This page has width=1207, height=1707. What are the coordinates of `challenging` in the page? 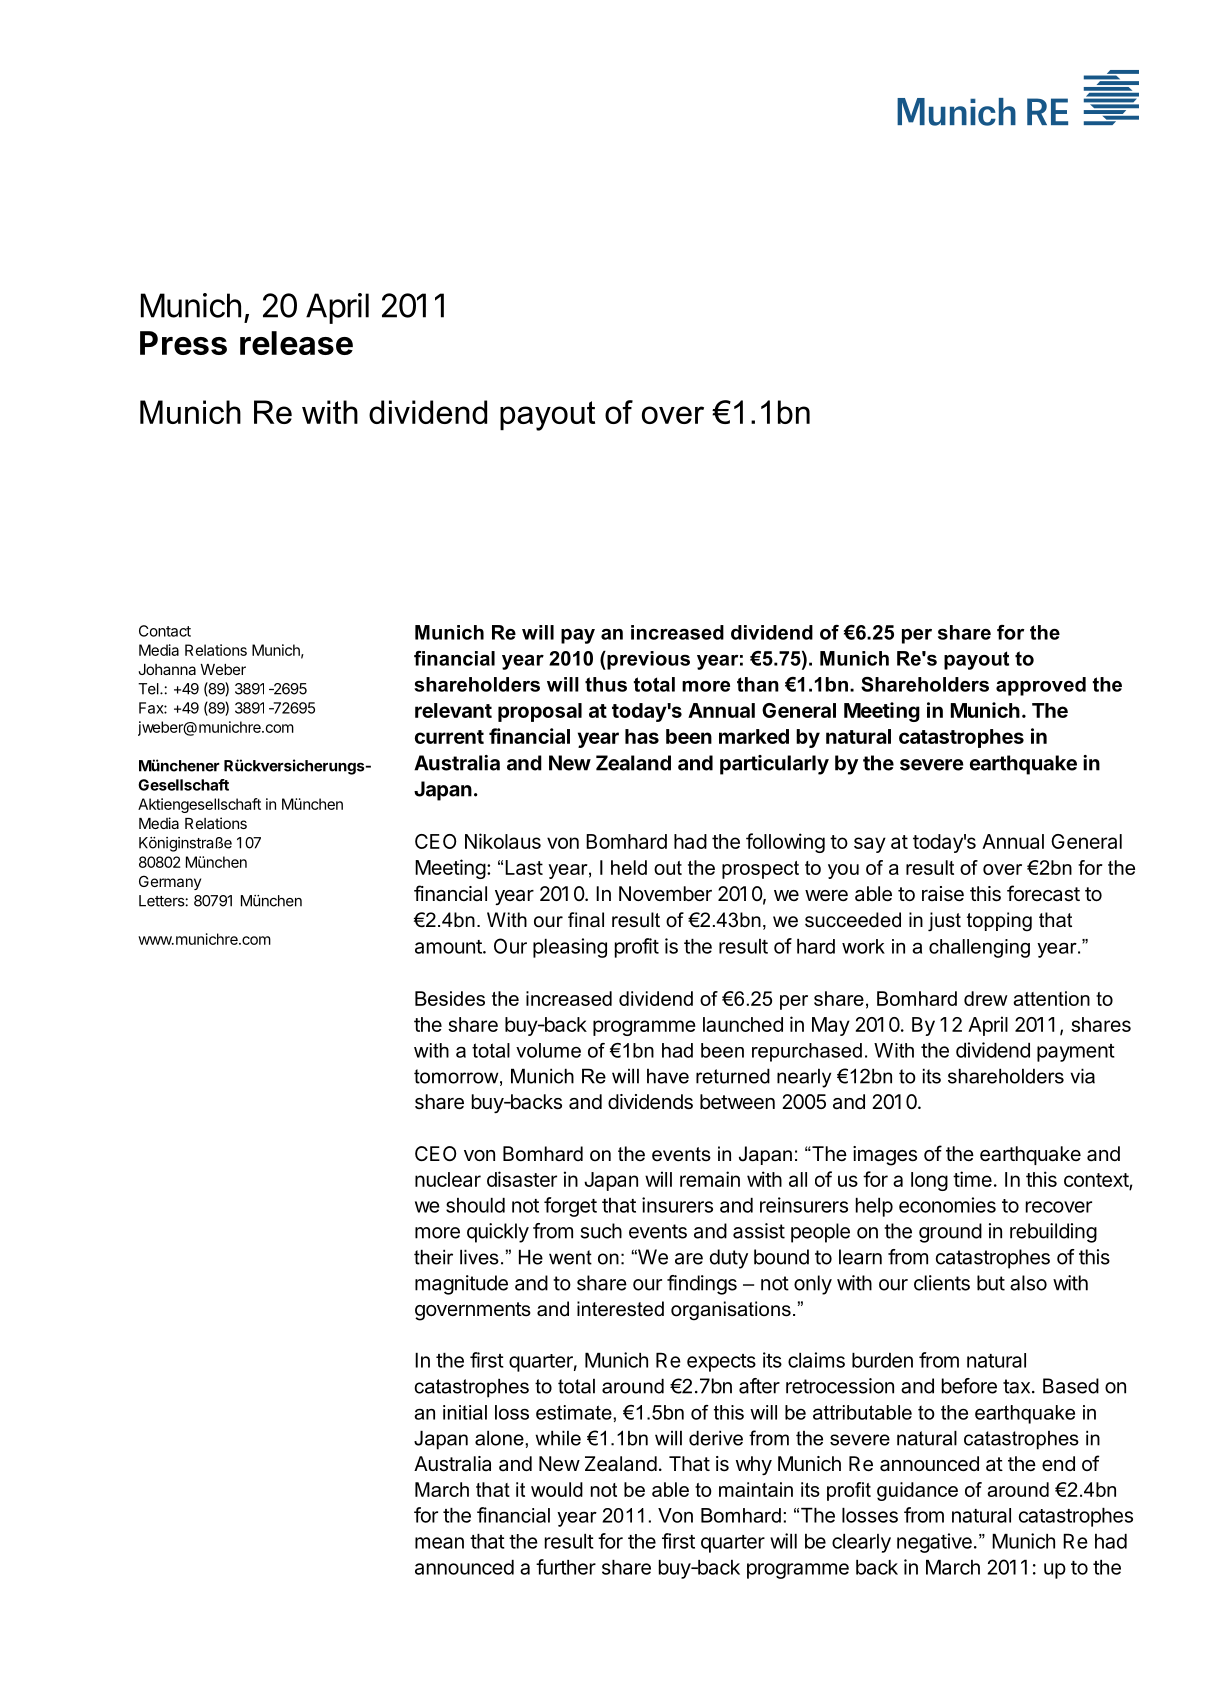 It's located at (979, 948).
